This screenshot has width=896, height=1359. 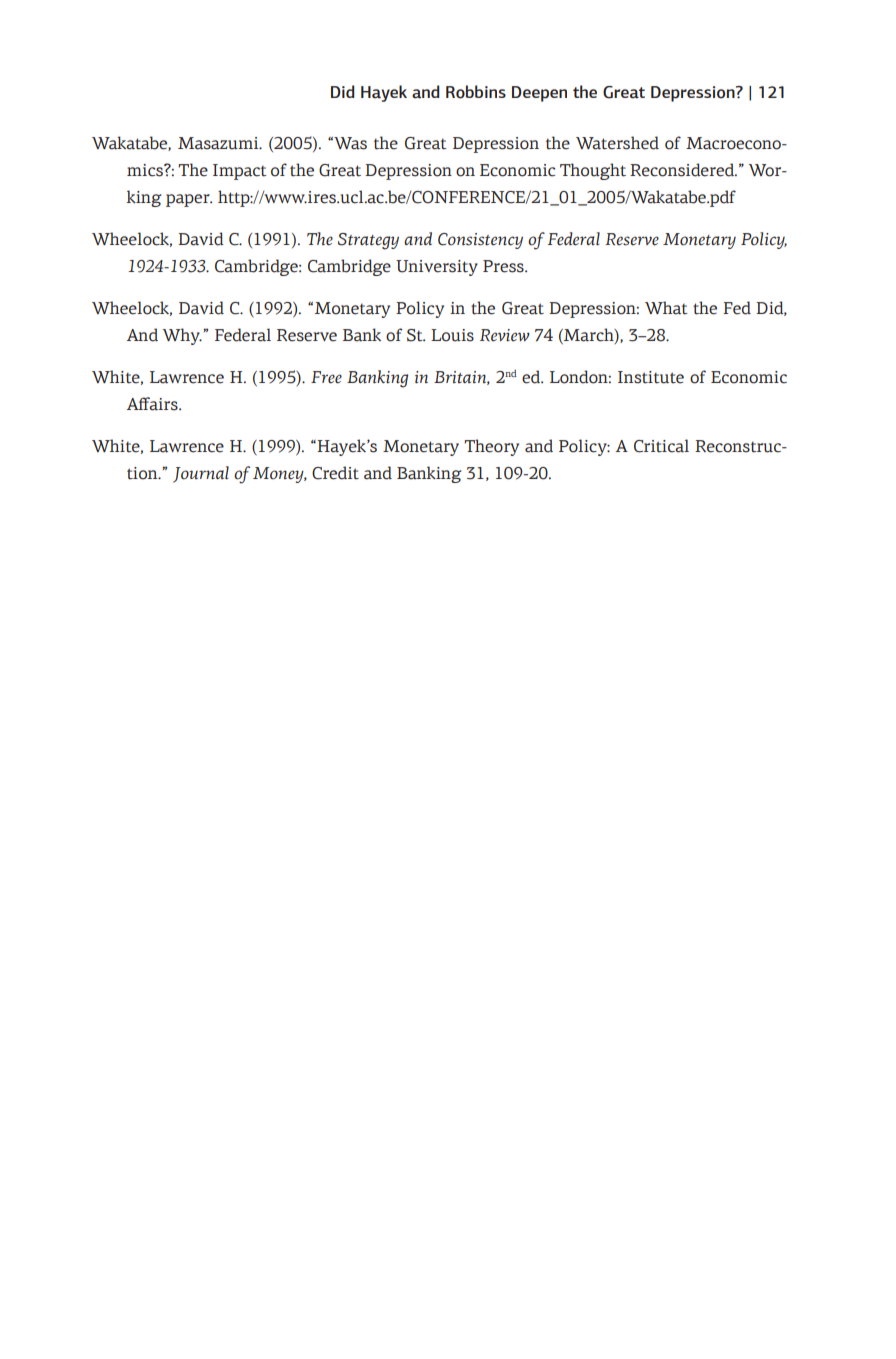 What do you see at coordinates (368, 241) in the screenshot?
I see `Strategy` at bounding box center [368, 241].
